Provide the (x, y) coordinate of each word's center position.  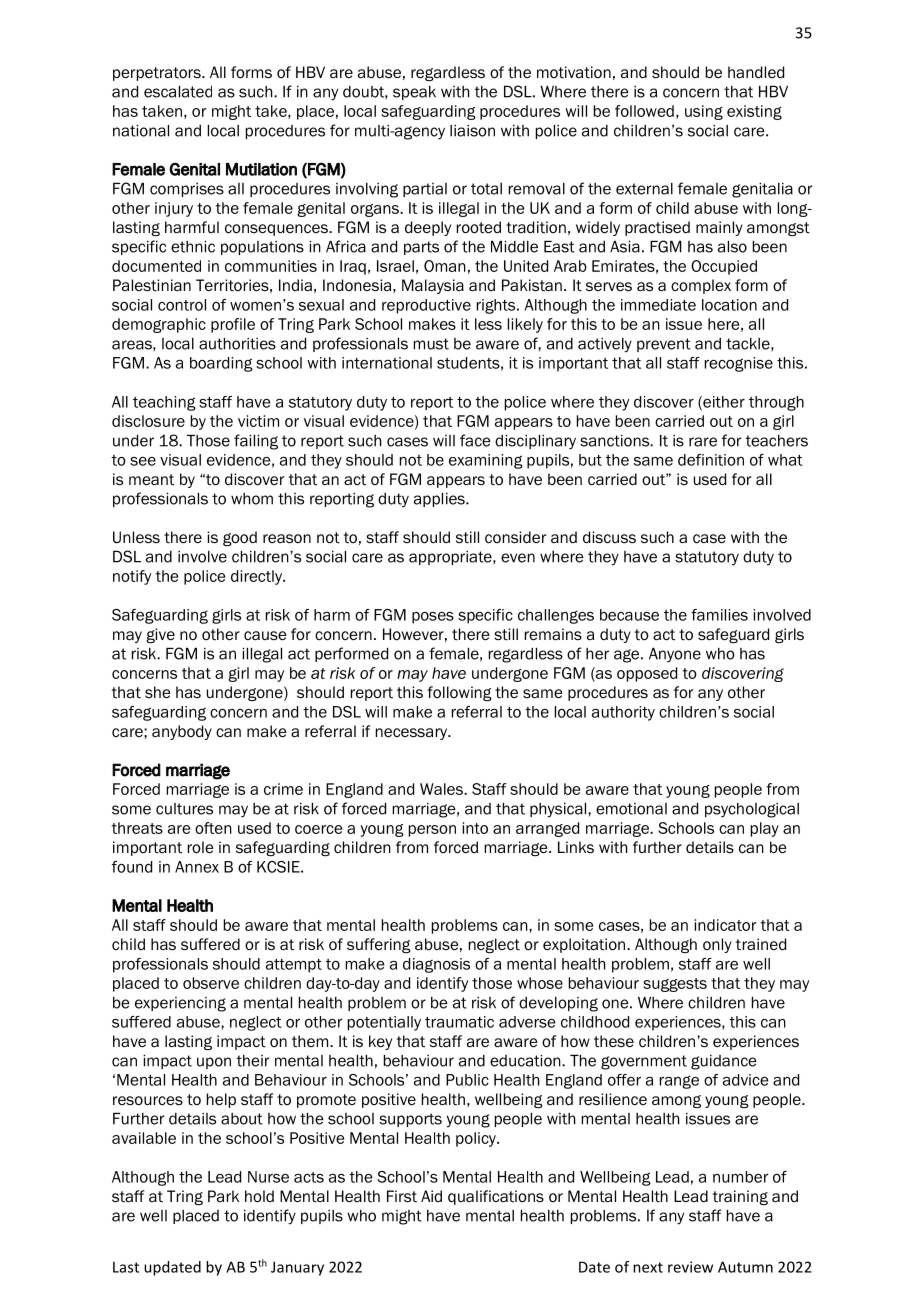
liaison (472, 131)
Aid (431, 1196)
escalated (178, 92)
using (704, 112)
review (690, 1267)
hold (259, 1196)
